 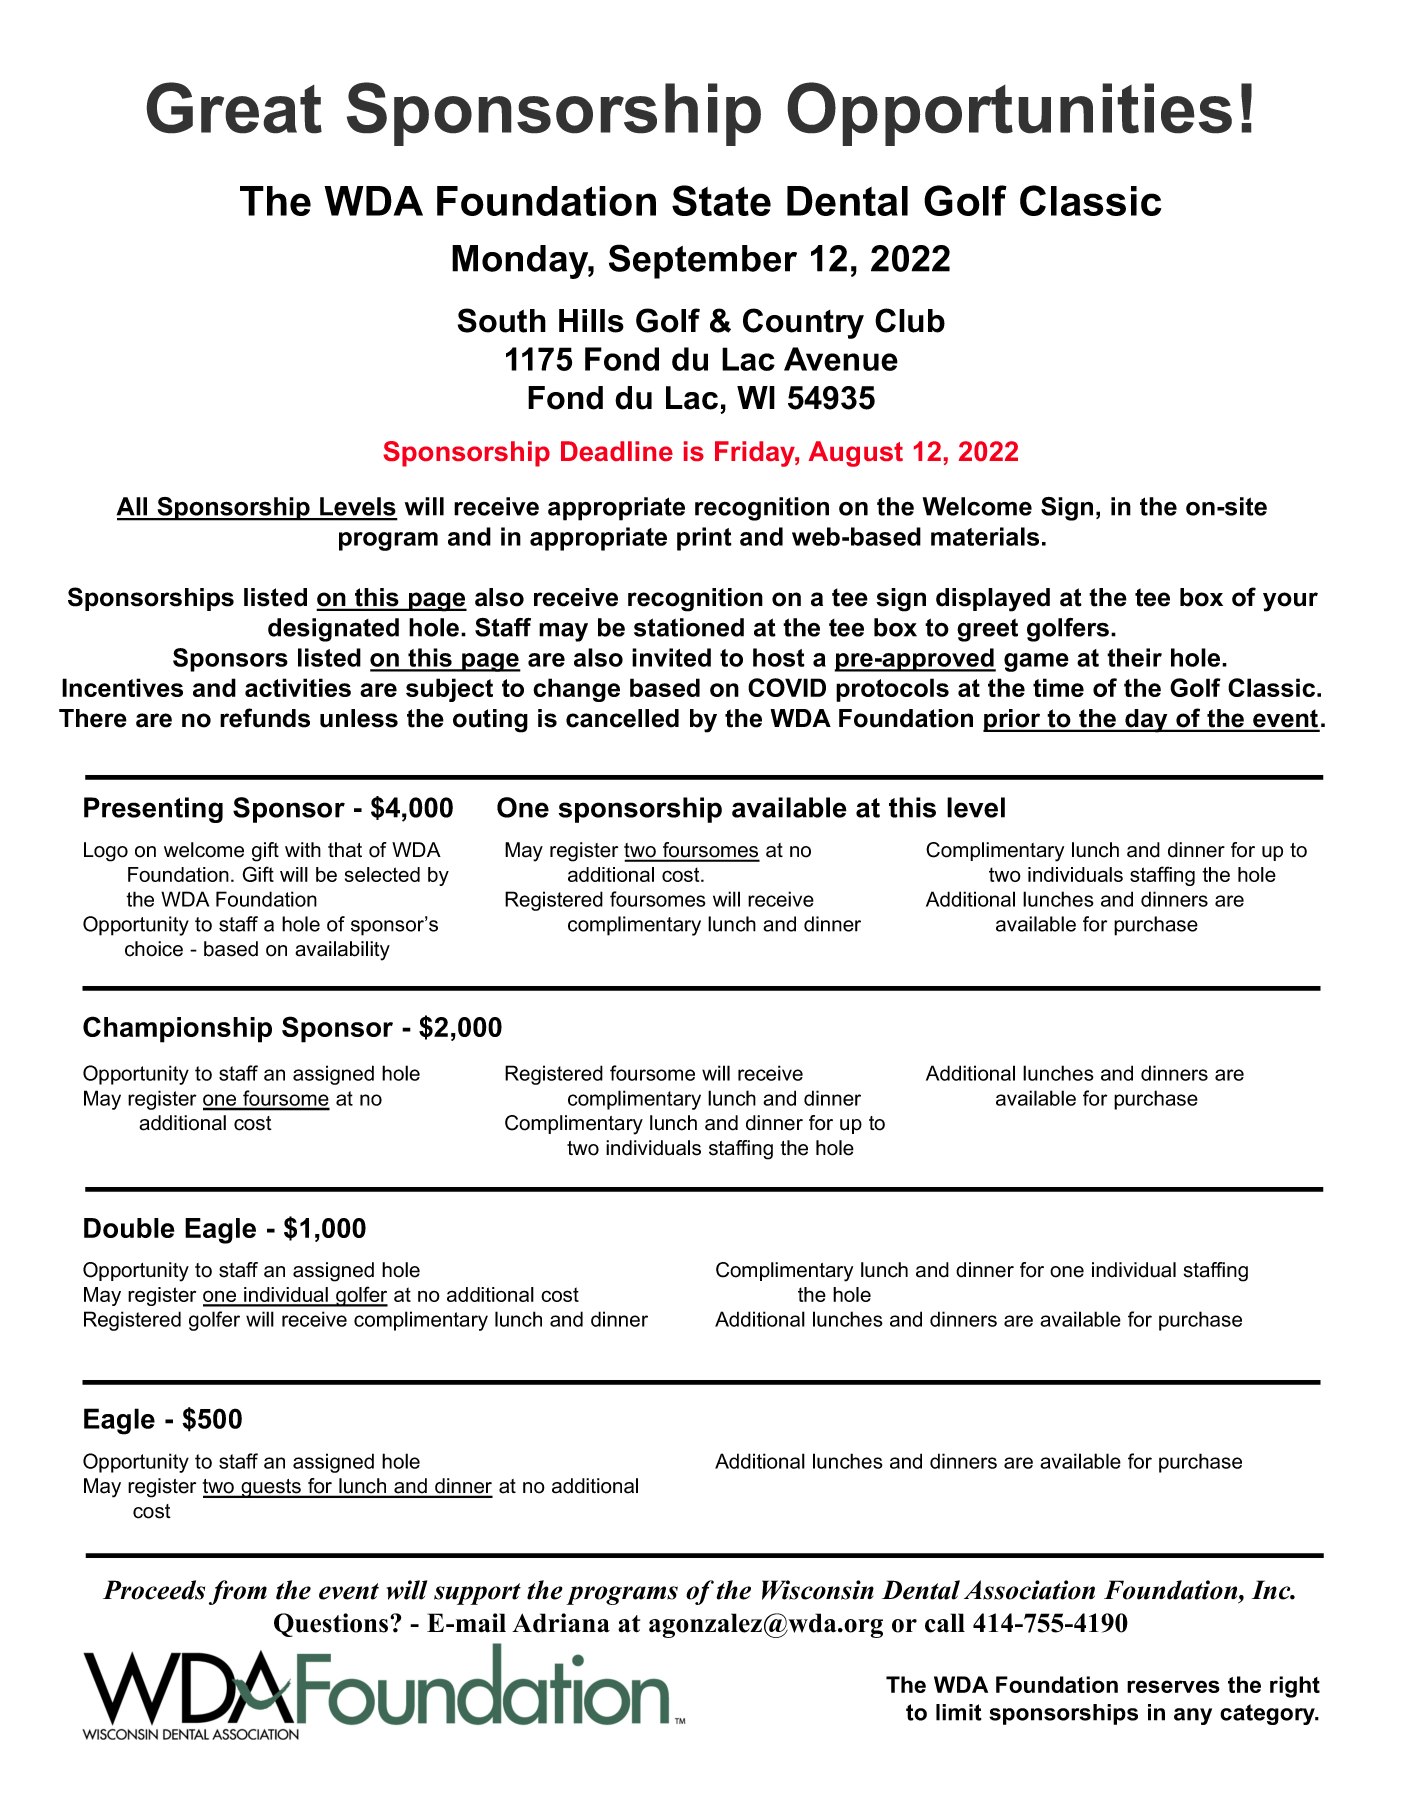 What do you see at coordinates (1029, 1590) in the screenshot?
I see `Association` at bounding box center [1029, 1590].
